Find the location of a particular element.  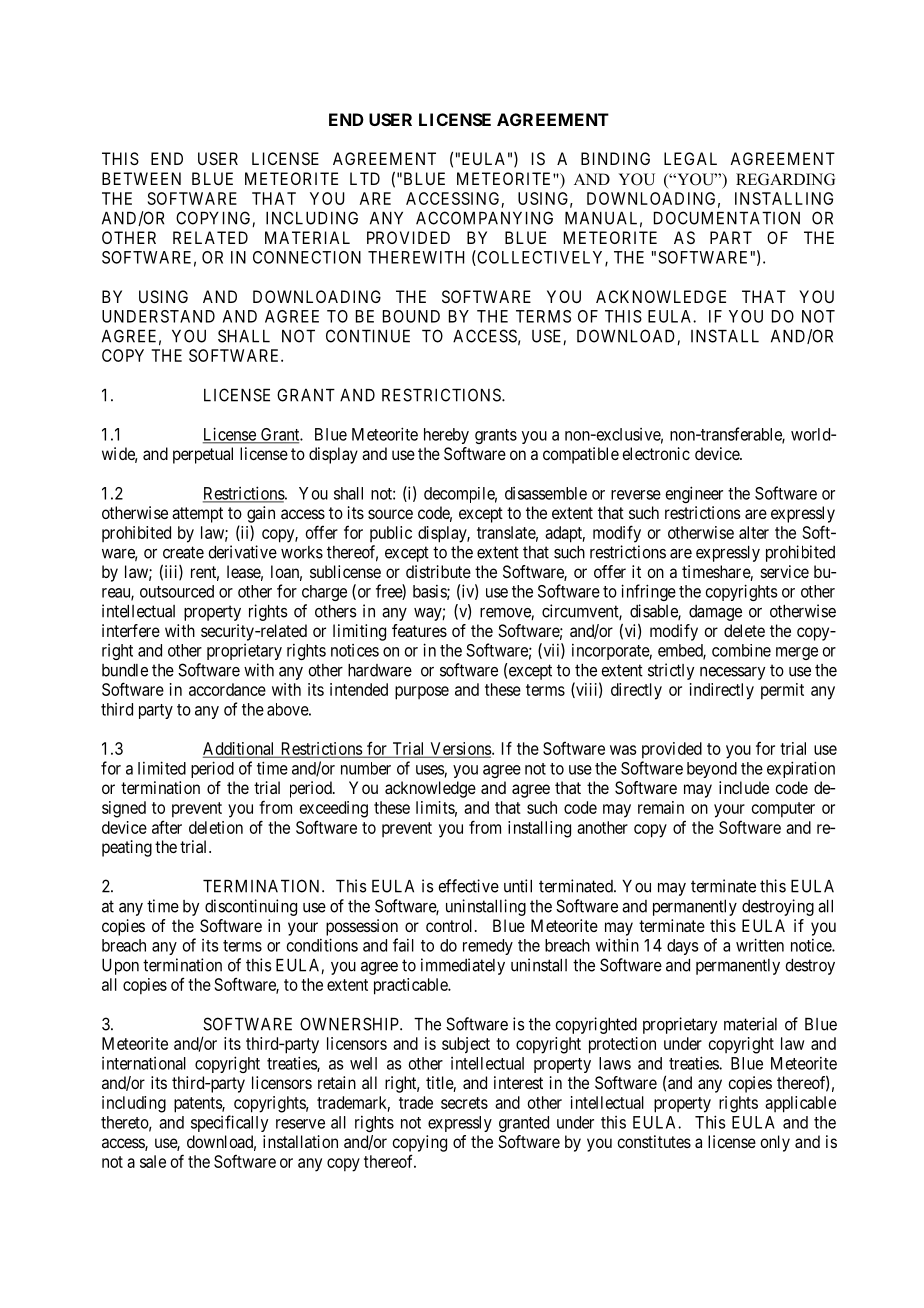

secrets is located at coordinates (464, 1103).
